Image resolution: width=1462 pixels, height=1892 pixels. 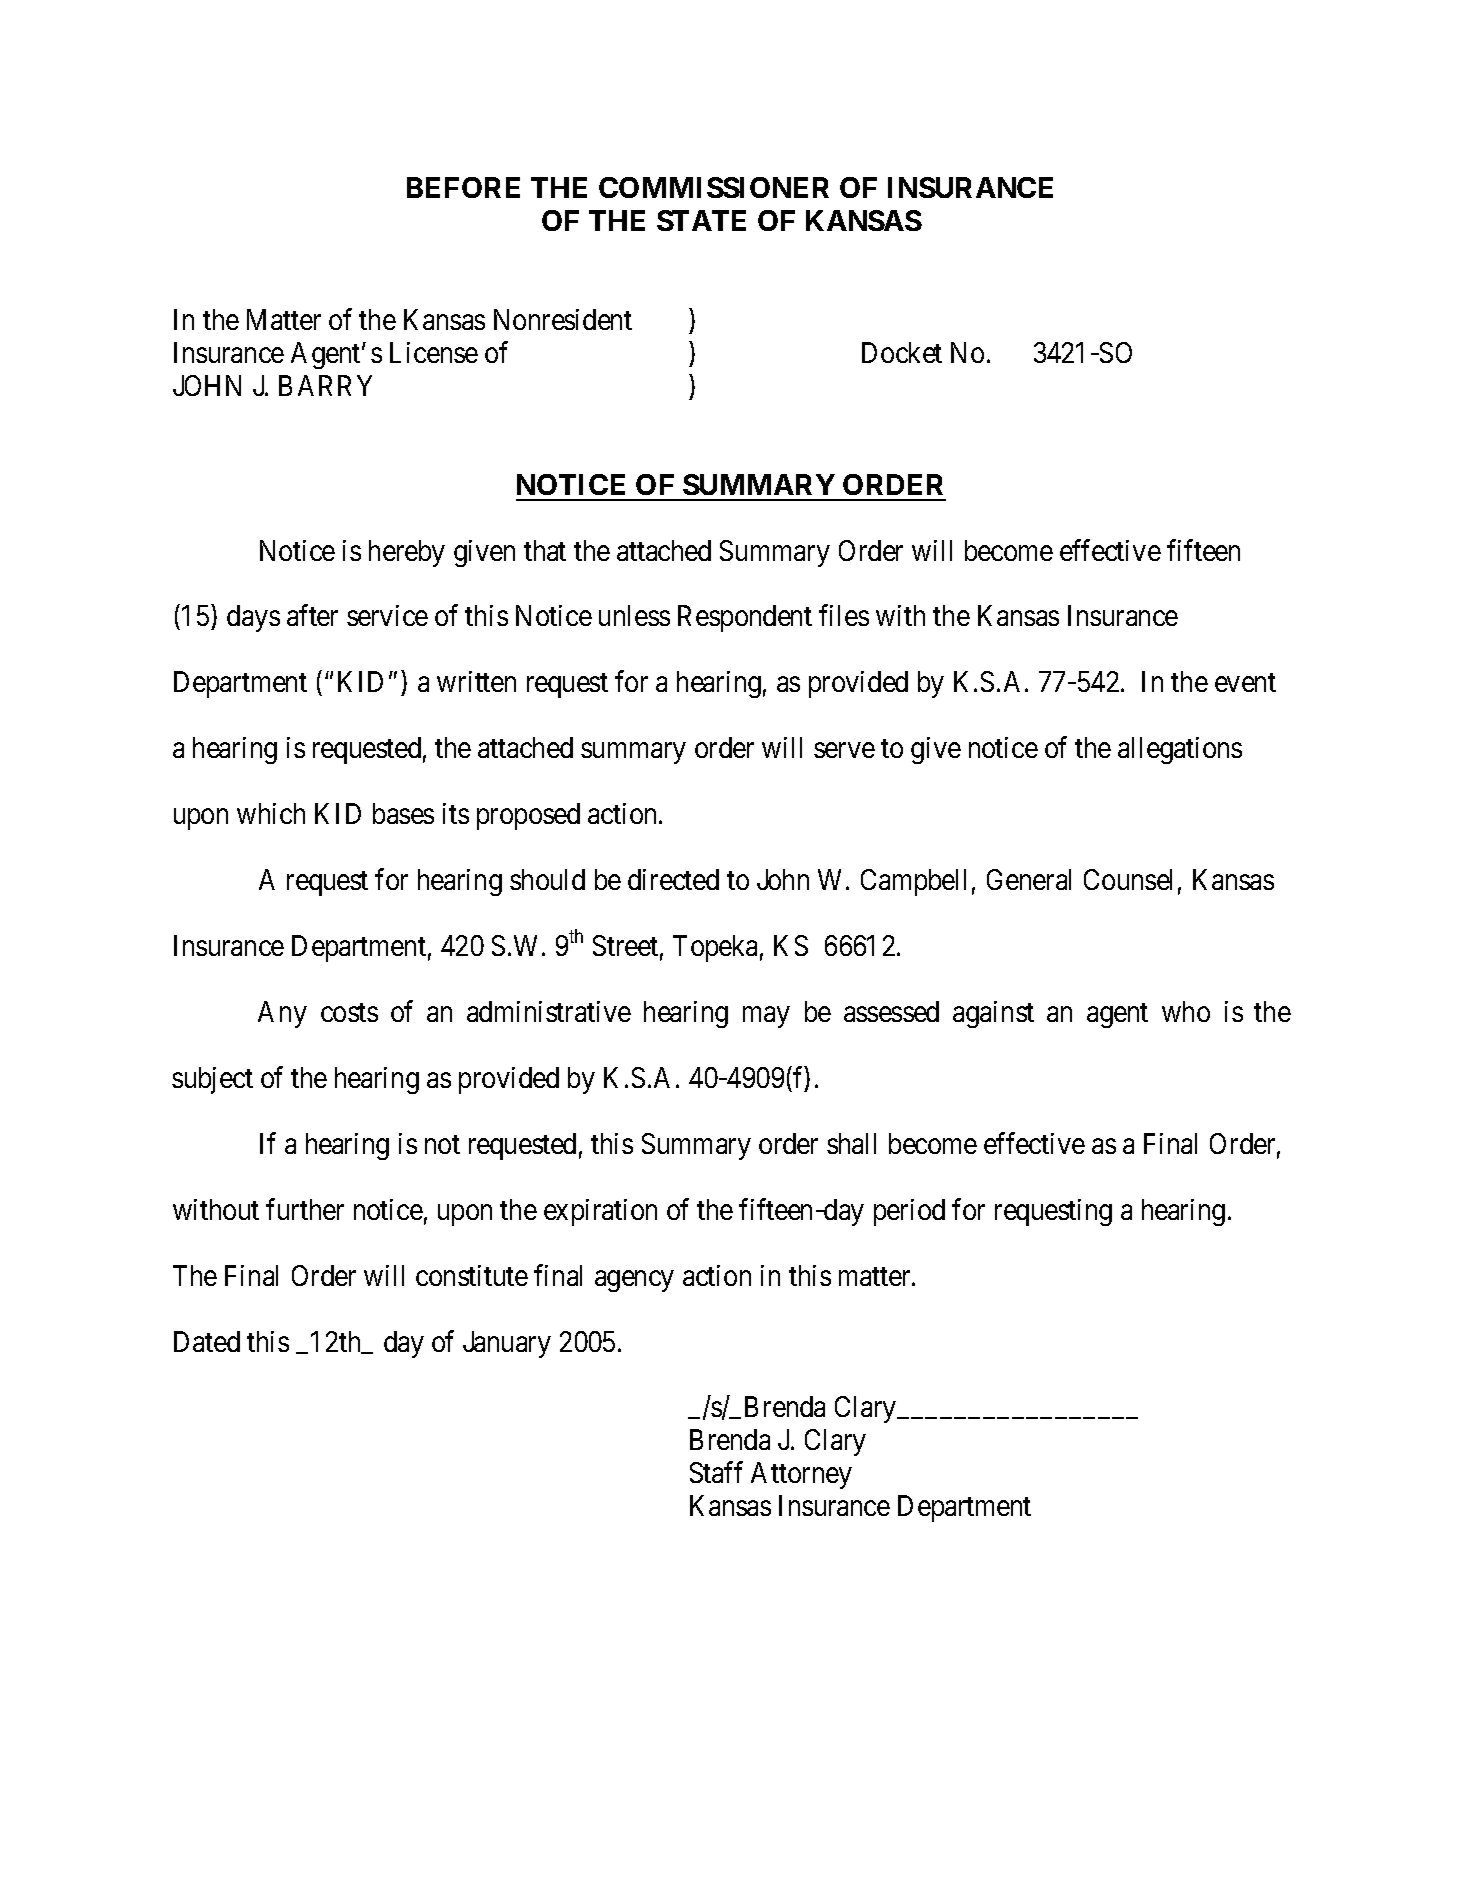 I want to click on Staff, so click(x=716, y=1472).
